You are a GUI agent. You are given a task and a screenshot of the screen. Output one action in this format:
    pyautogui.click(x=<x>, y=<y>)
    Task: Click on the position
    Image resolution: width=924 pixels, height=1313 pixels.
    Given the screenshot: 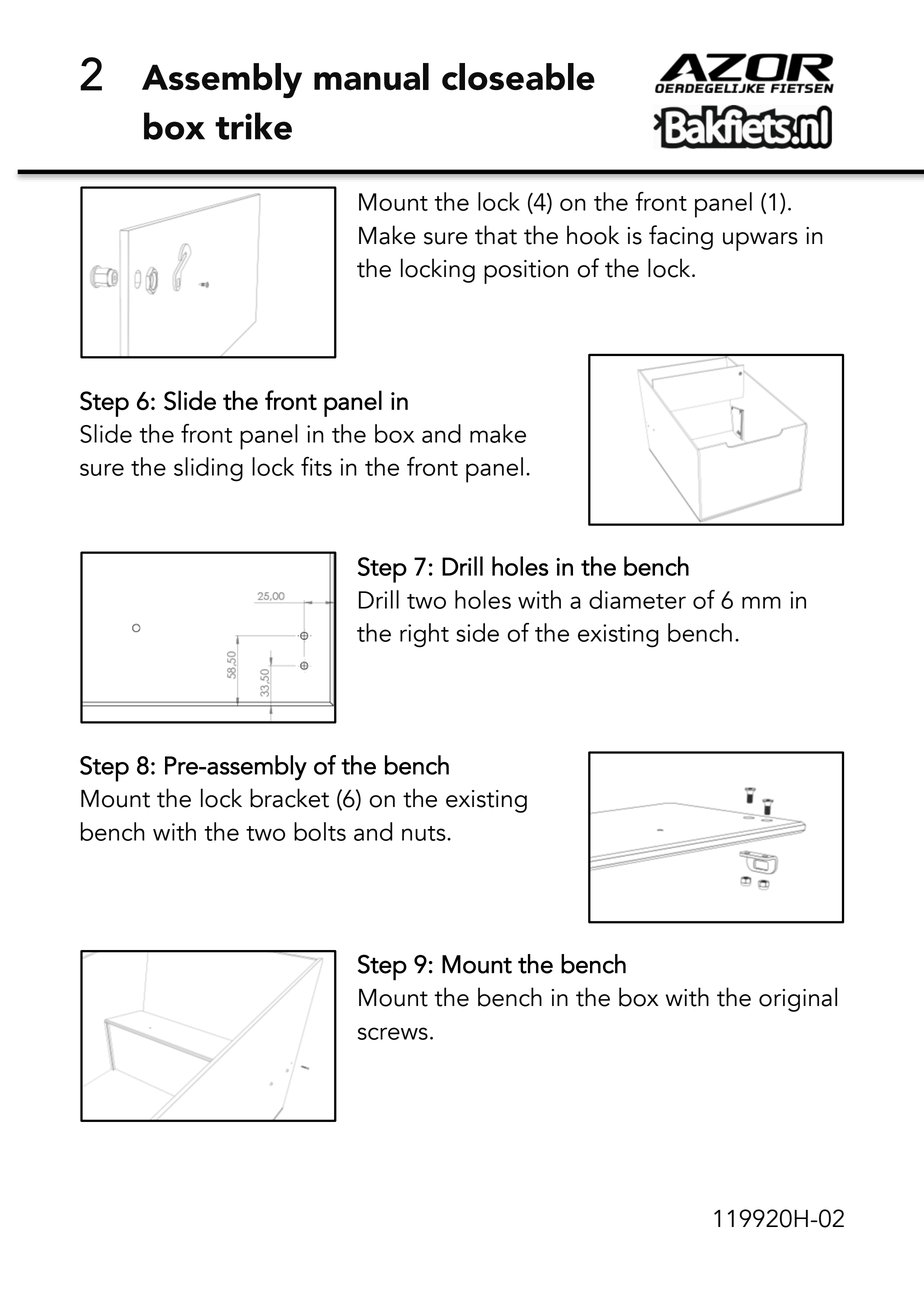 What is the action you would take?
    pyautogui.click(x=526, y=272)
